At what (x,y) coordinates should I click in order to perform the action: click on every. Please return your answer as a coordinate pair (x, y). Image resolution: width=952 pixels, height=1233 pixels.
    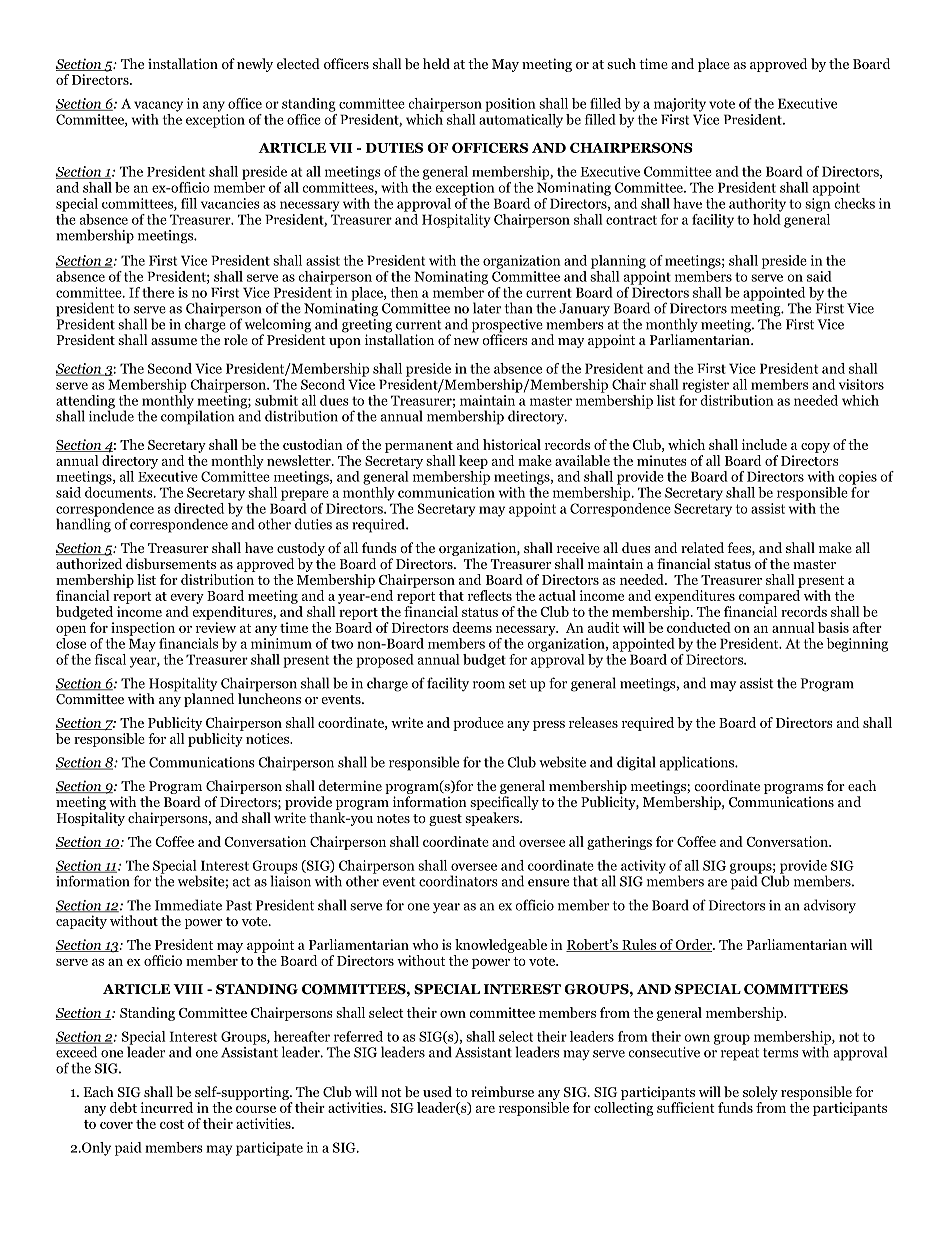
    Looking at the image, I should click on (187, 599).
